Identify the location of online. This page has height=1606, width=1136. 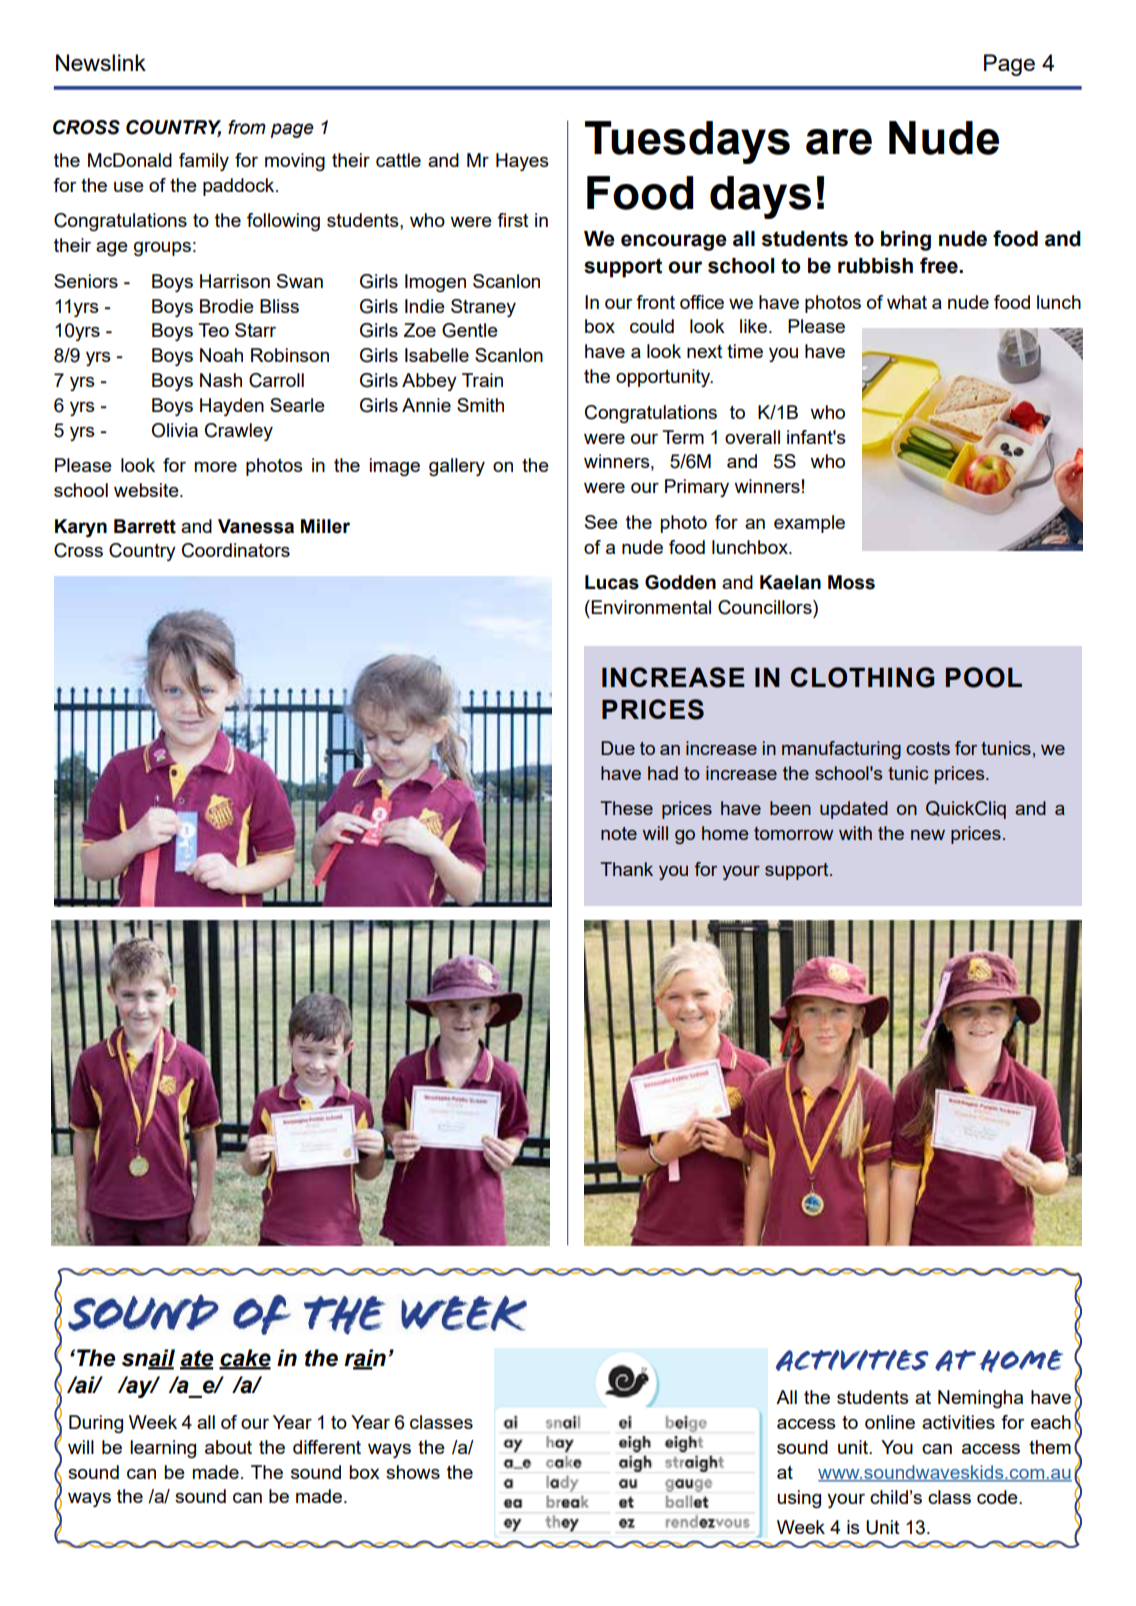
(890, 1422).
